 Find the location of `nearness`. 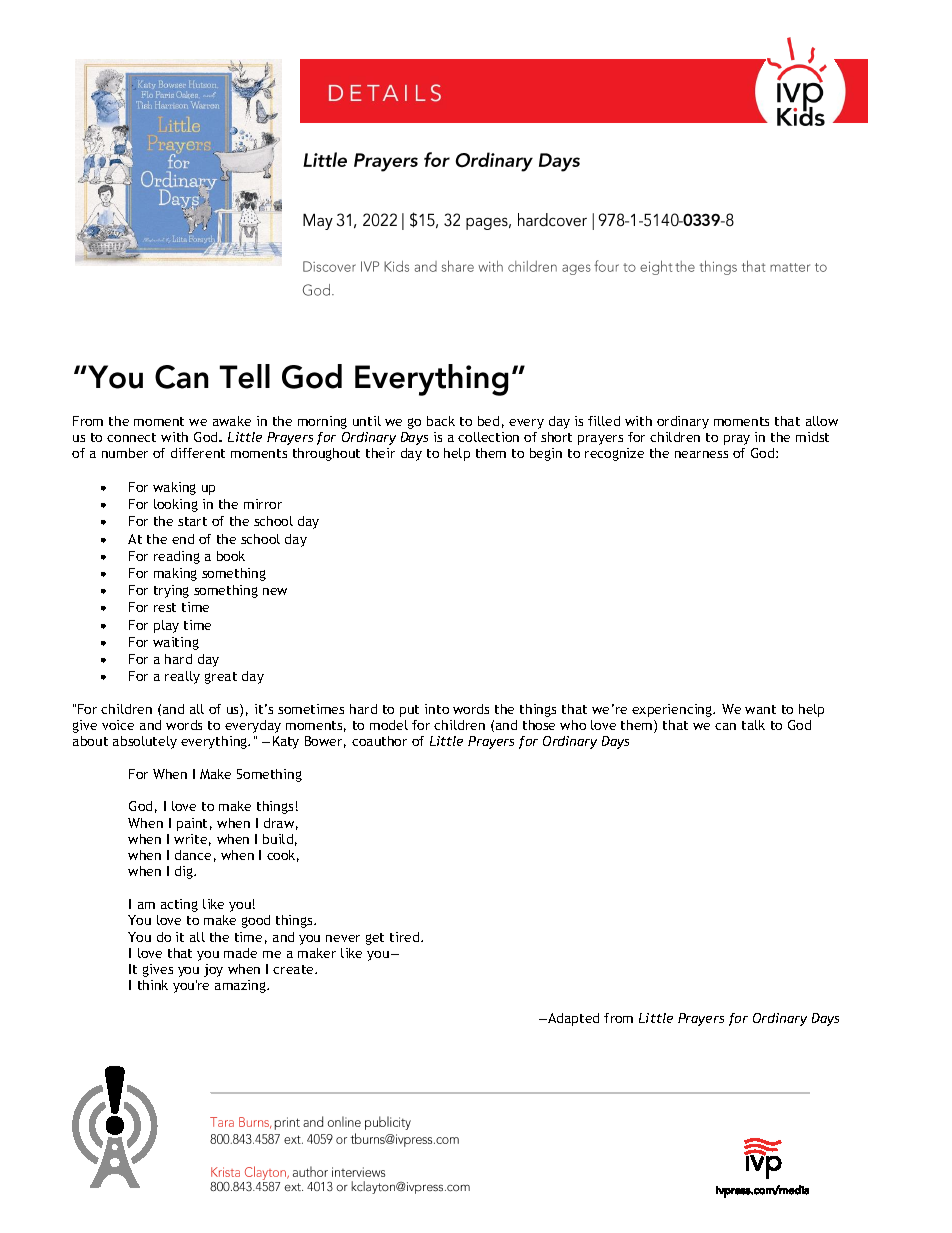

nearness is located at coordinates (701, 454).
